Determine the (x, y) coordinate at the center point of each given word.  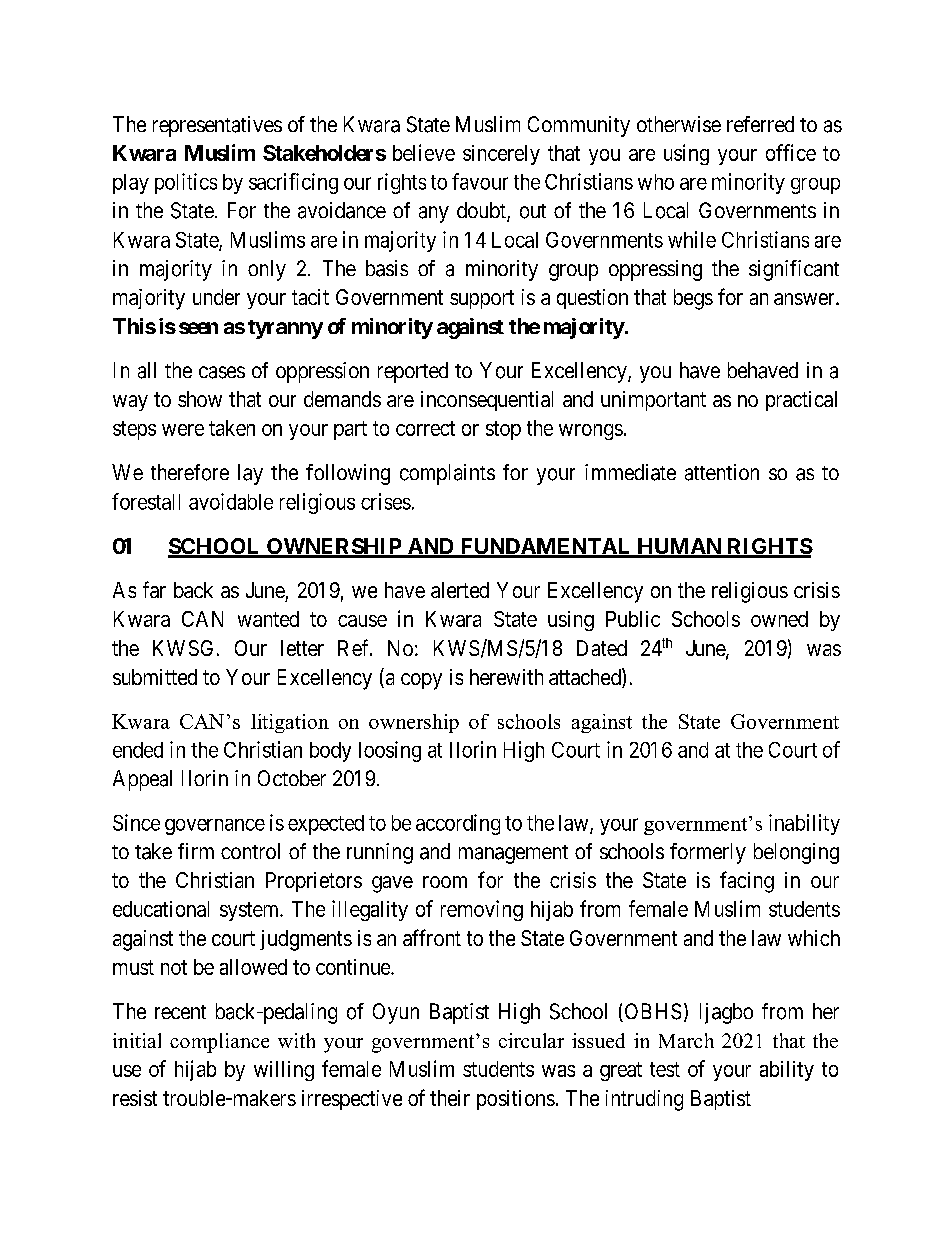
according (458, 824)
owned (779, 619)
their (450, 1098)
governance (215, 827)
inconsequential (487, 401)
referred (760, 124)
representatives (217, 126)
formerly (708, 853)
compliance (219, 1043)
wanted (268, 619)
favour (480, 181)
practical (801, 401)
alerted (460, 590)
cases (222, 372)
